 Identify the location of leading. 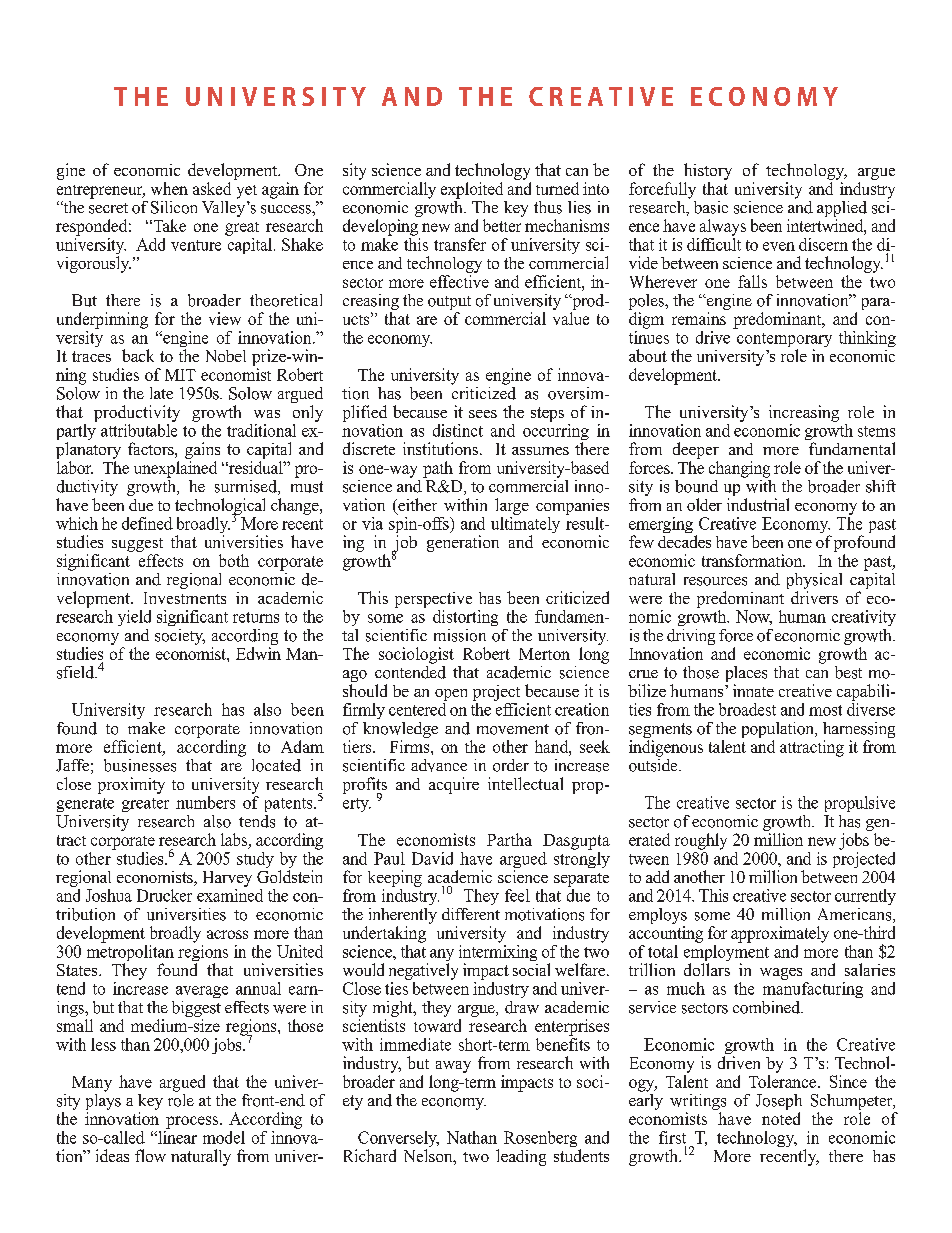
(521, 1157).
